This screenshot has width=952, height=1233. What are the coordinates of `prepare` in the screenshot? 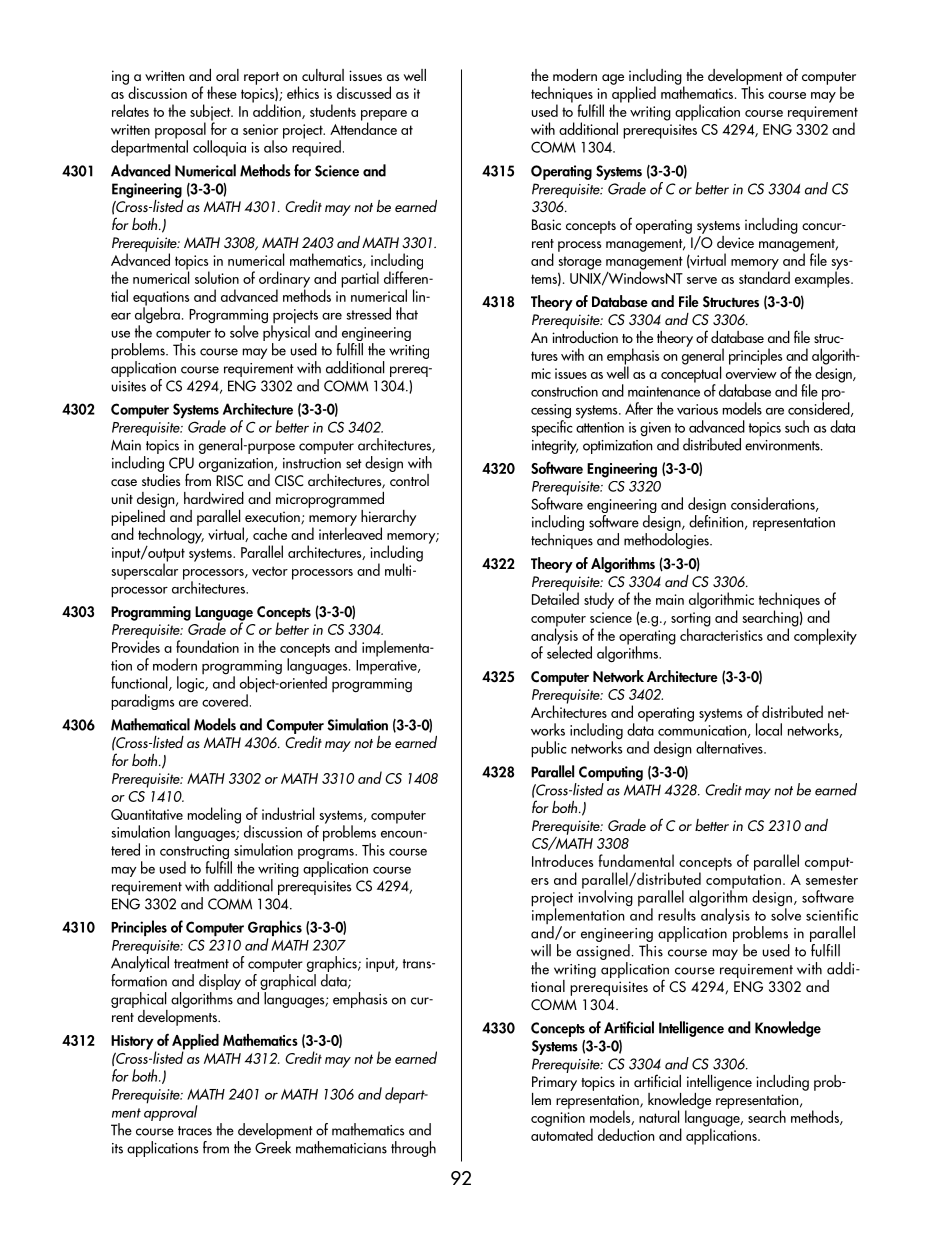 It's located at (384, 116).
